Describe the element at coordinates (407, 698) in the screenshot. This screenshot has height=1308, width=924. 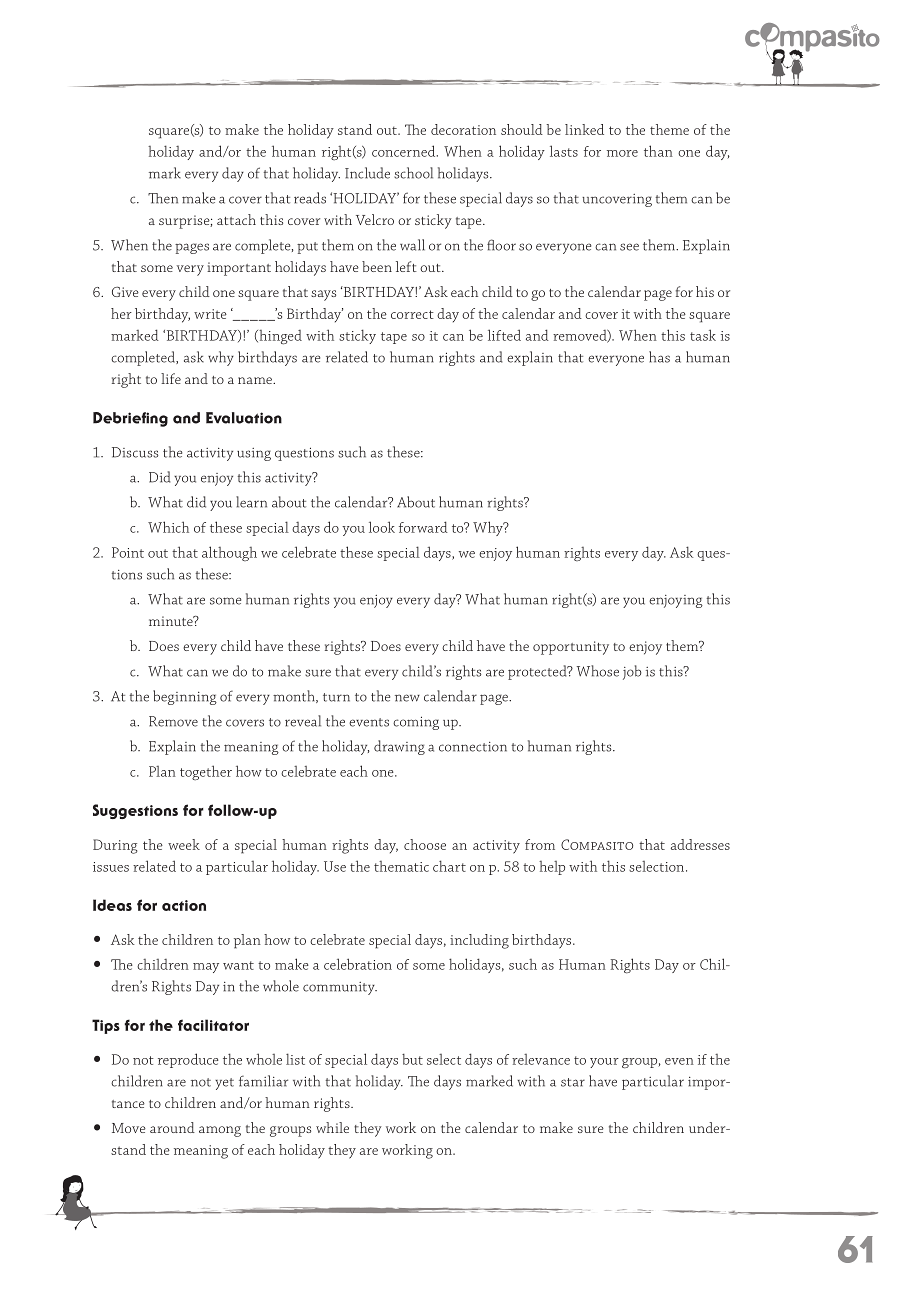
I see `new` at that location.
